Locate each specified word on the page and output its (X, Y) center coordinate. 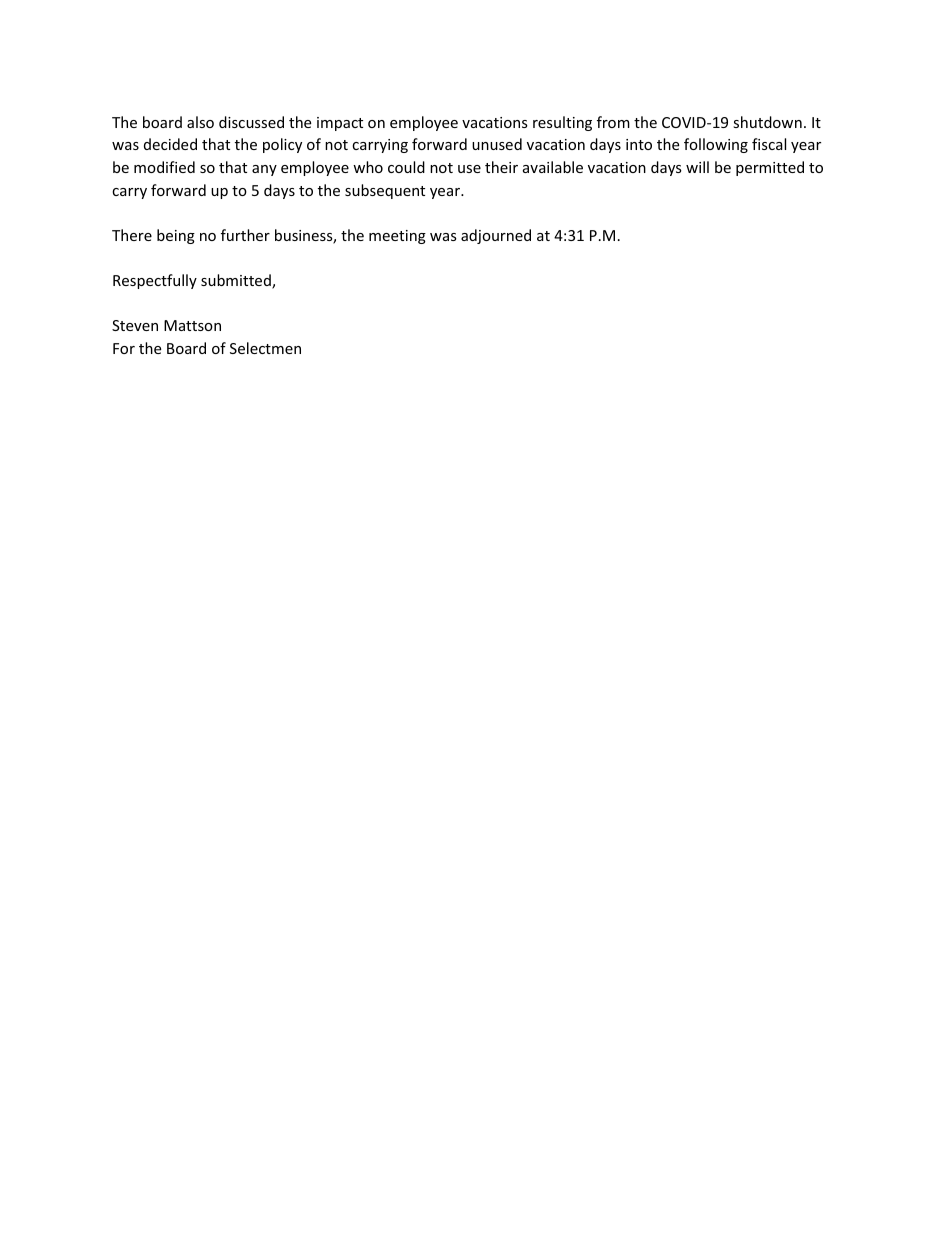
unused (497, 144)
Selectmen (265, 348)
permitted (770, 168)
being (176, 236)
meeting (397, 237)
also (200, 122)
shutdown (767, 122)
